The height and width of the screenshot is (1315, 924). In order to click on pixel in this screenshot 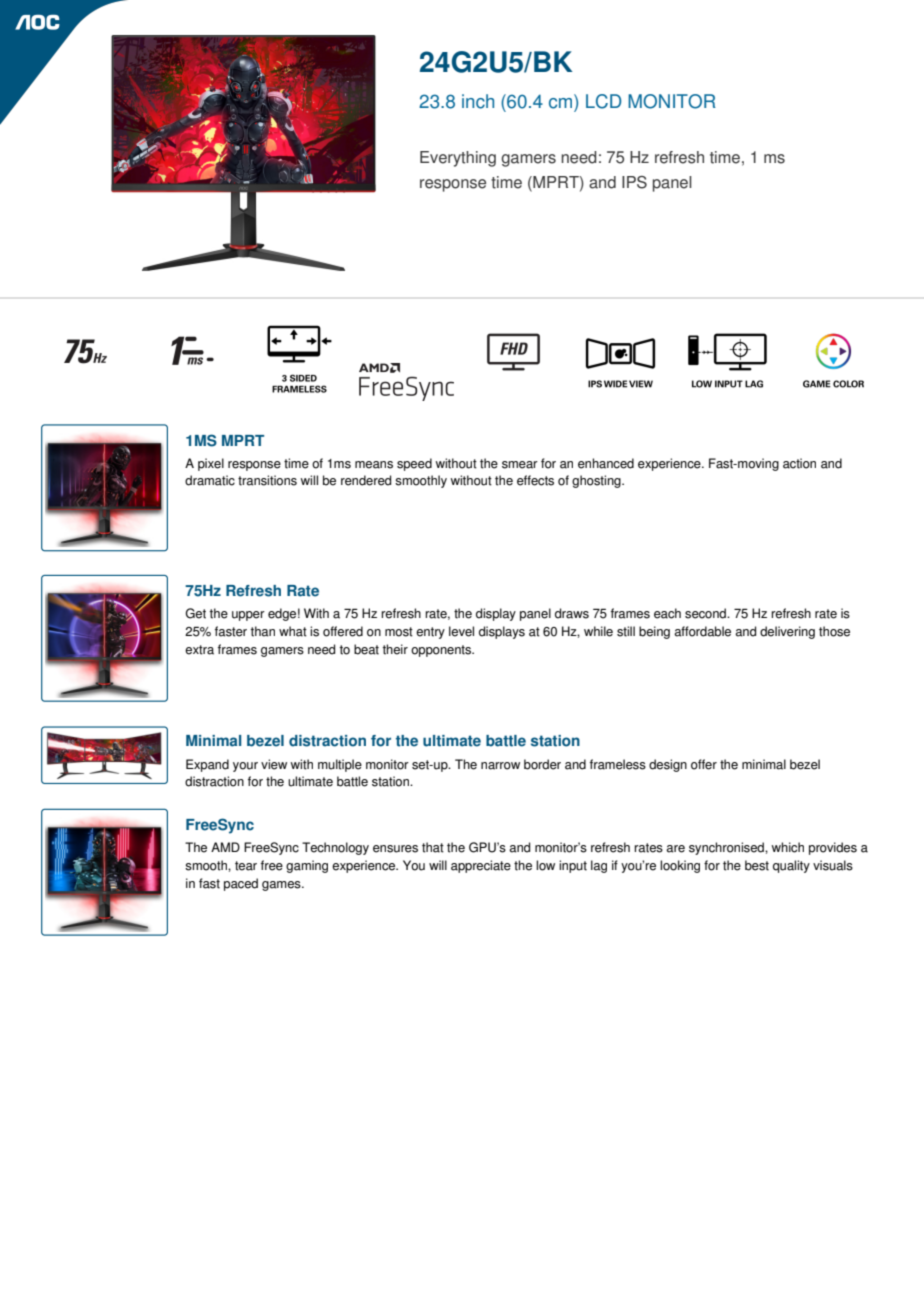, I will do `click(211, 464)`.
